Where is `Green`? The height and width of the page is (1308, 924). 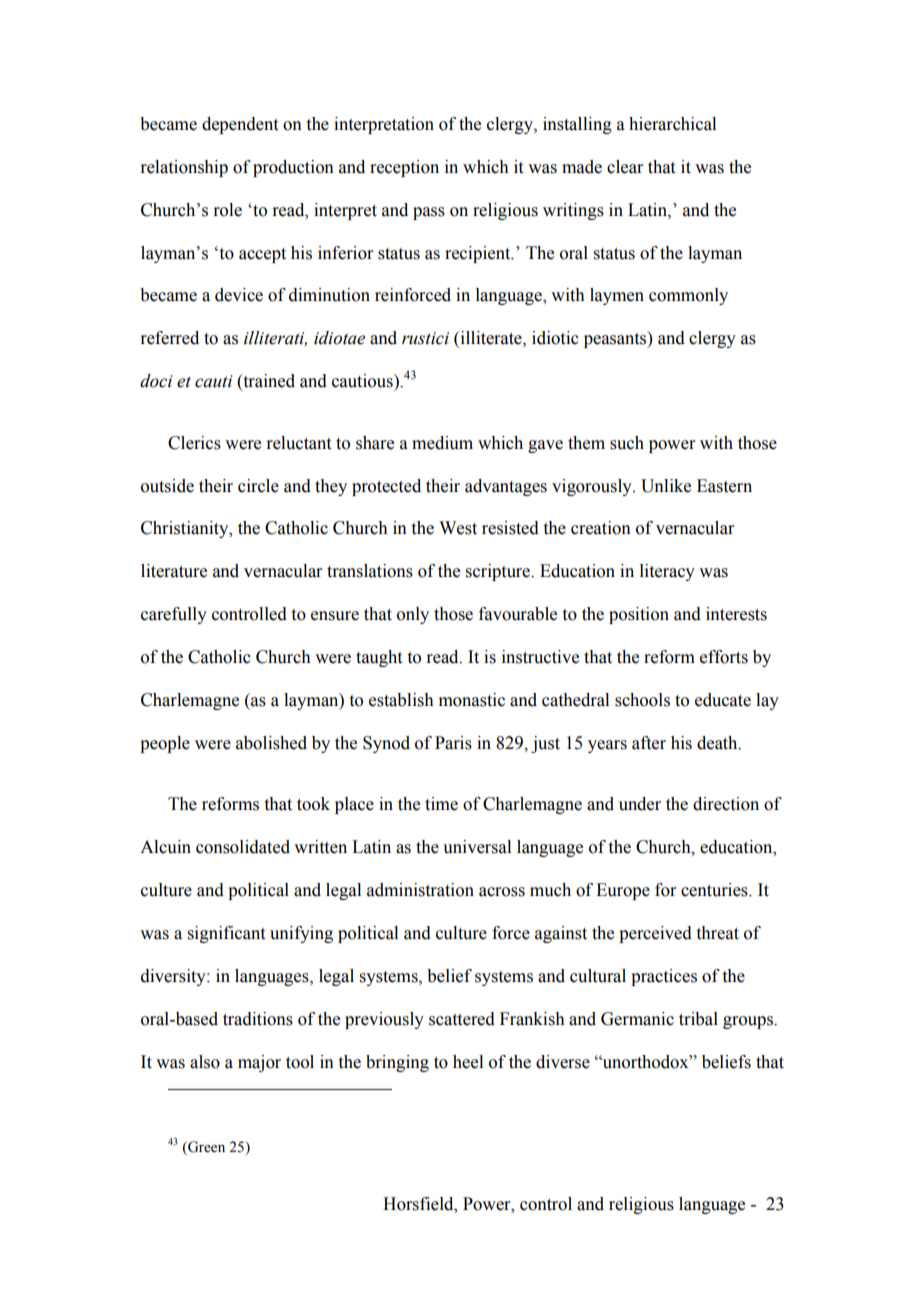 Green is located at coordinates (205, 1148).
